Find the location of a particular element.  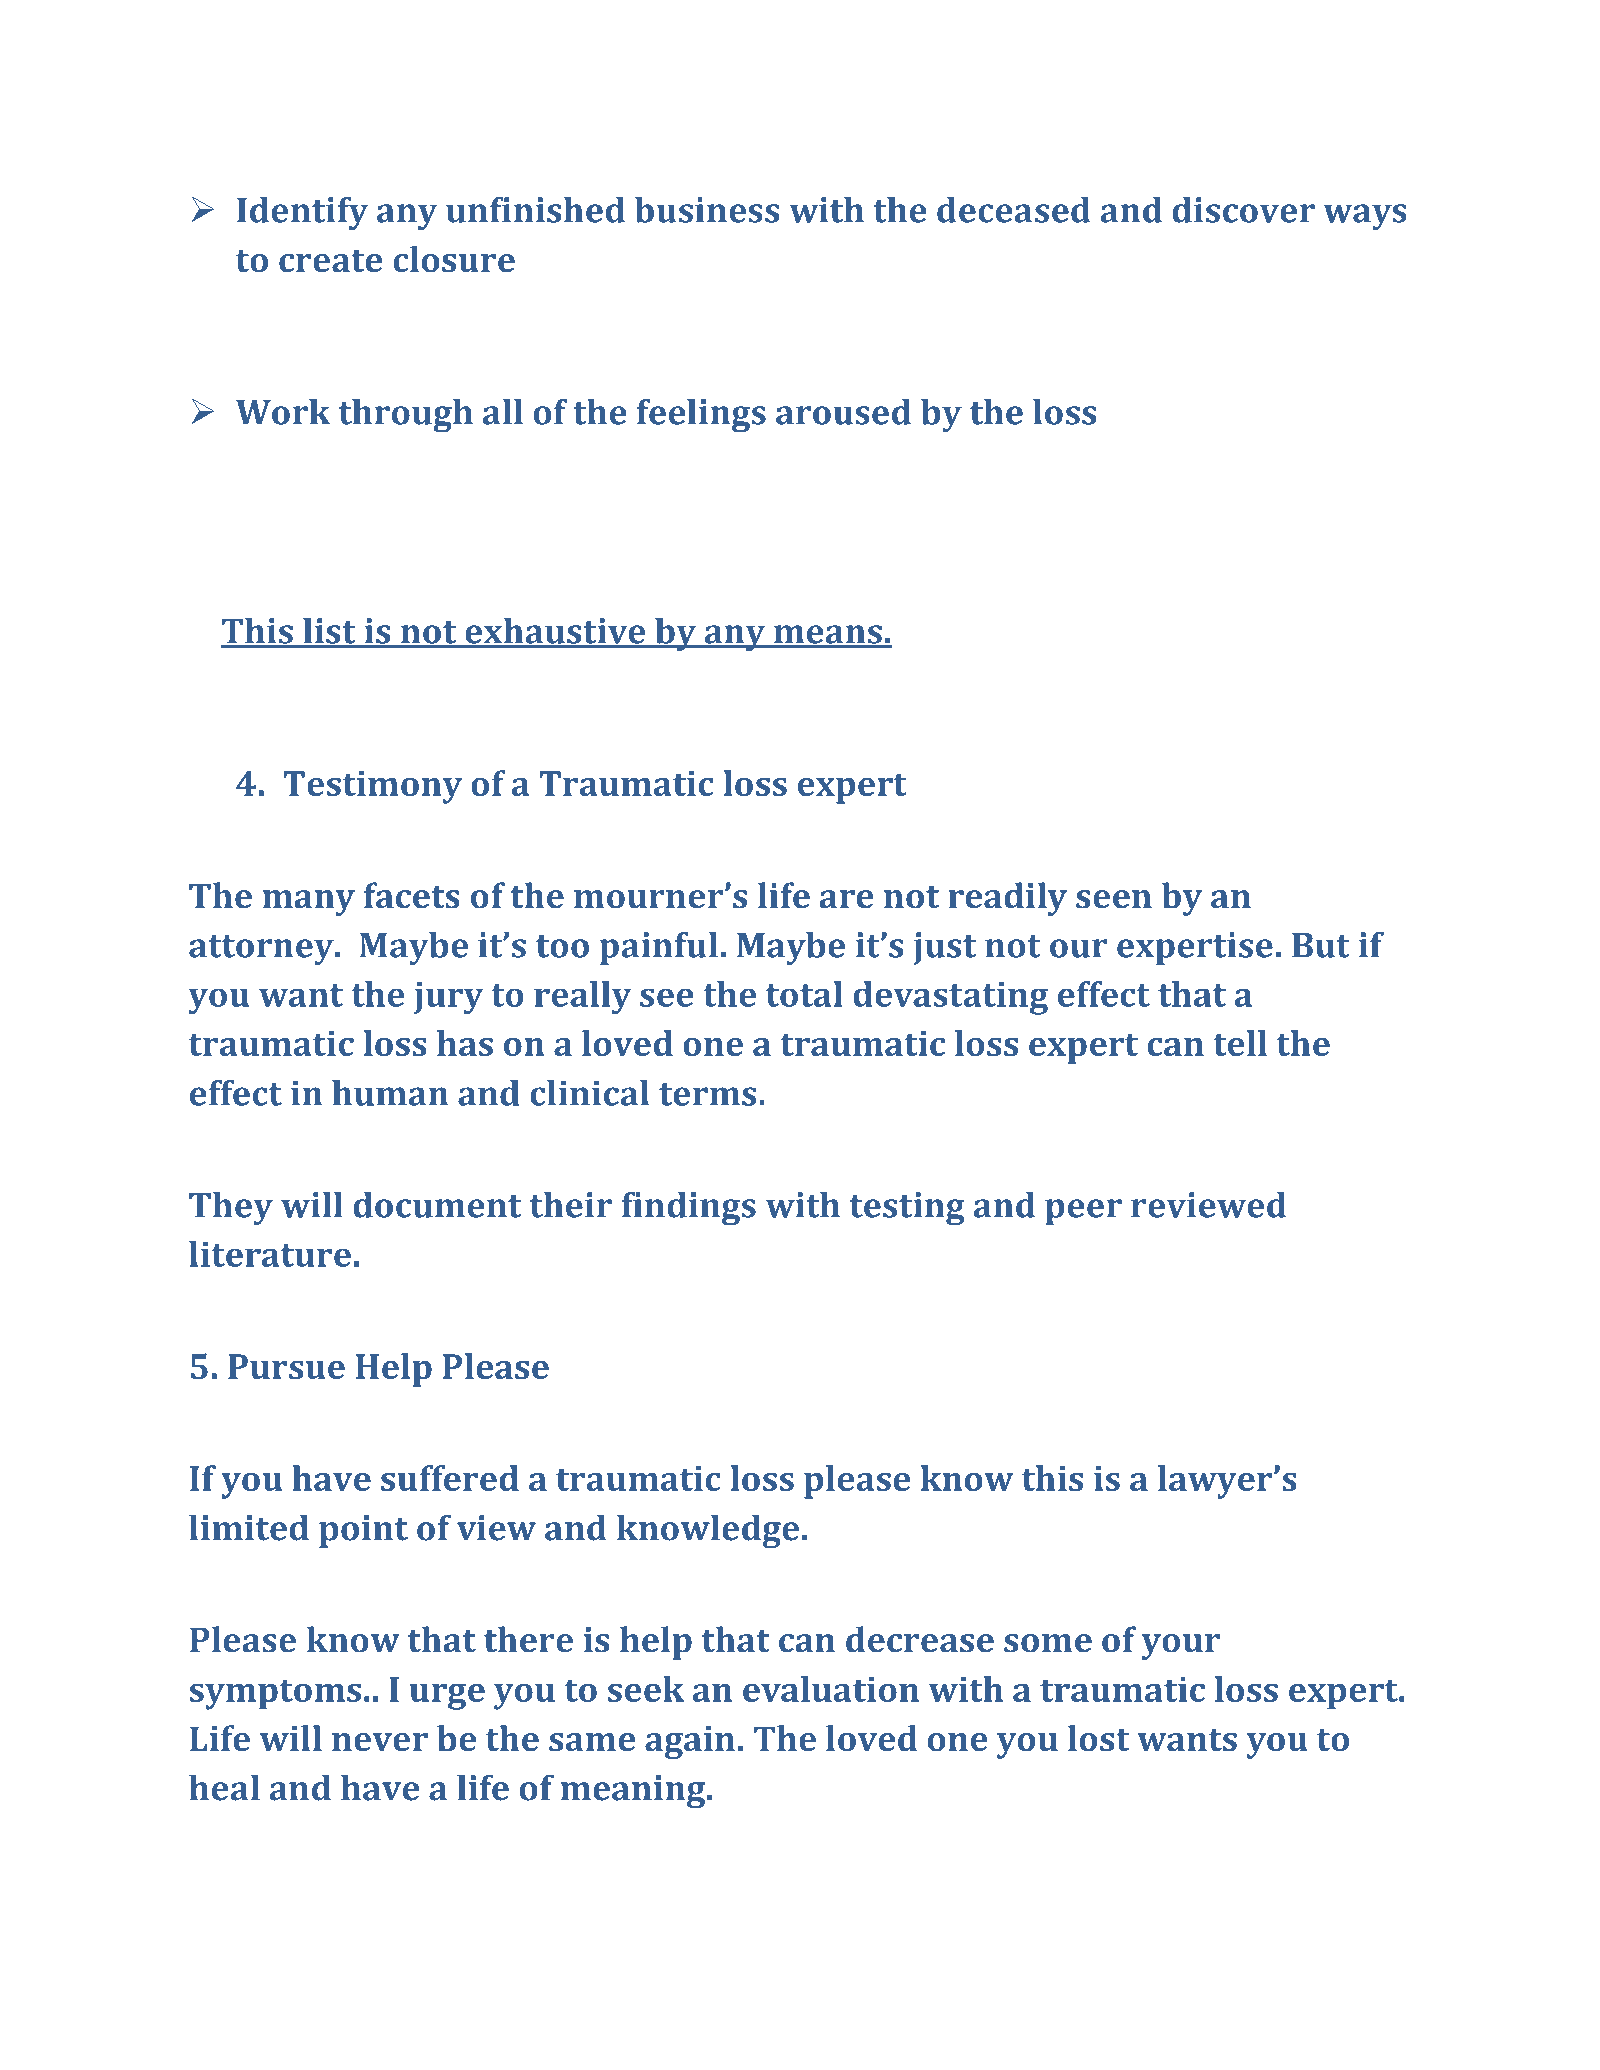

discover is located at coordinates (1244, 210).
